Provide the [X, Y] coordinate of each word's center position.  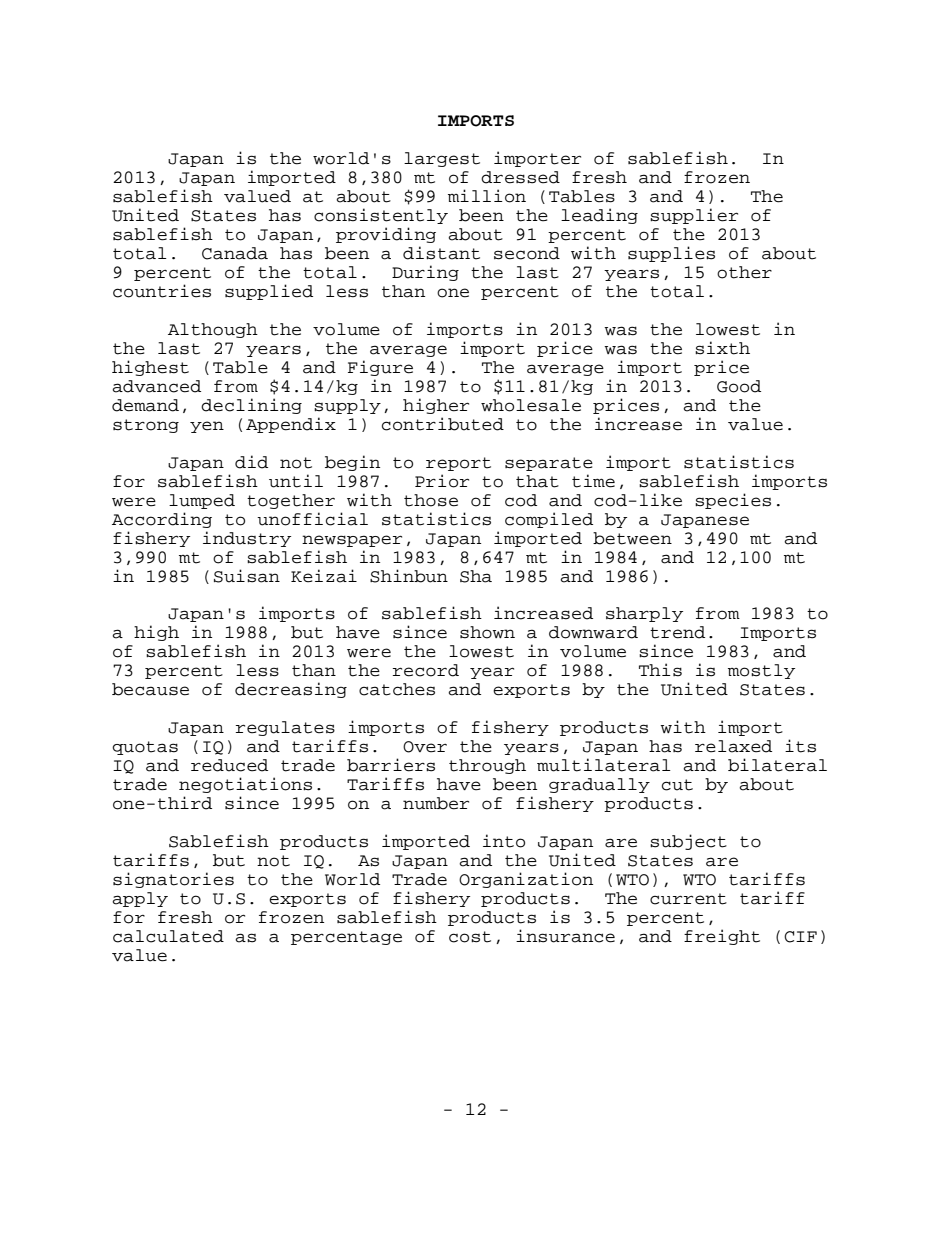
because [150, 689]
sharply [644, 614]
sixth [722, 348]
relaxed [733, 746]
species [733, 501]
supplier [694, 216]
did [251, 462]
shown [487, 632]
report [458, 464]
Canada [235, 253]
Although [213, 330]
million [487, 196]
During [425, 273]
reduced [229, 765]
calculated [168, 936]
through [487, 766]
